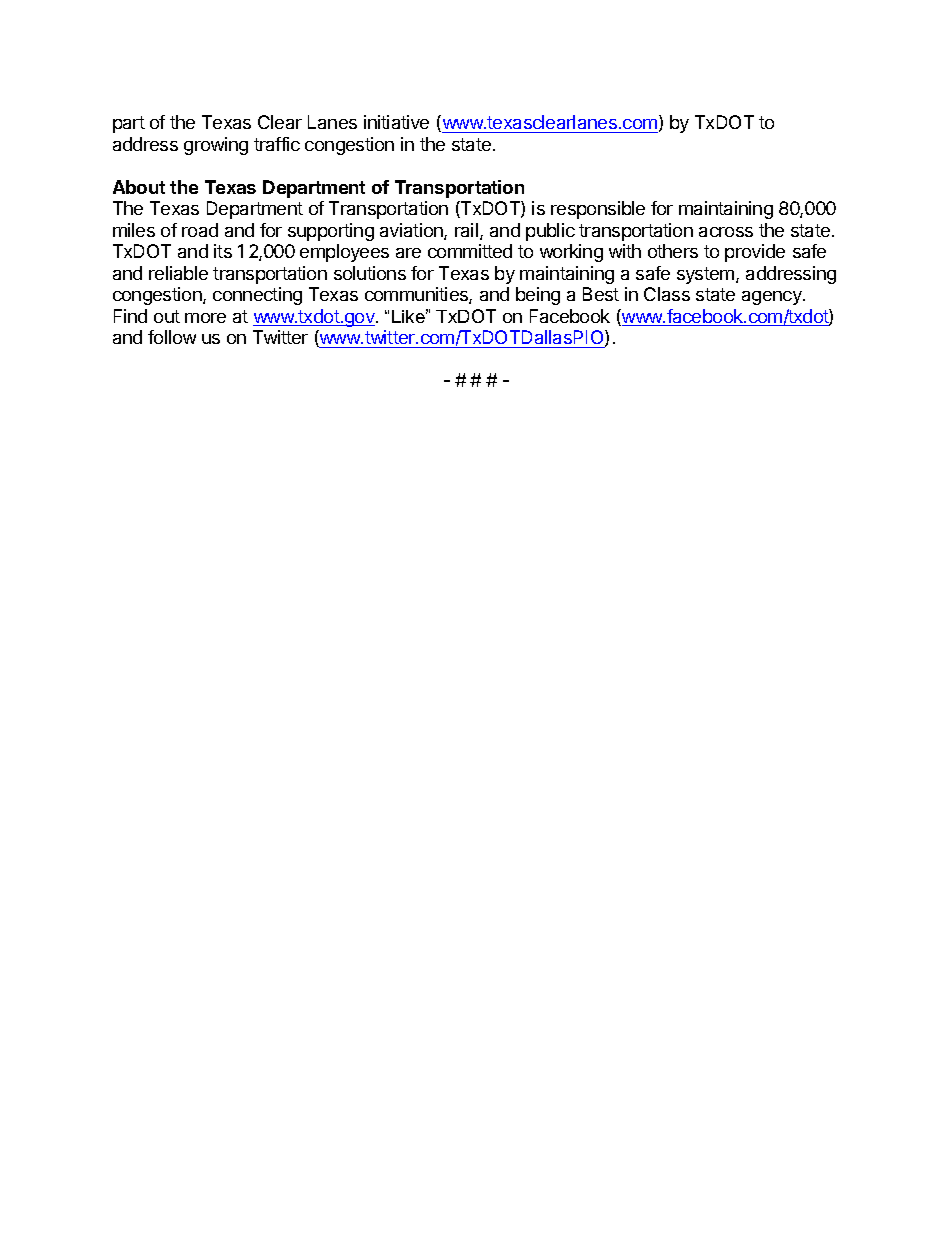  What do you see at coordinates (277, 144) in the screenshot?
I see `traffic` at bounding box center [277, 144].
